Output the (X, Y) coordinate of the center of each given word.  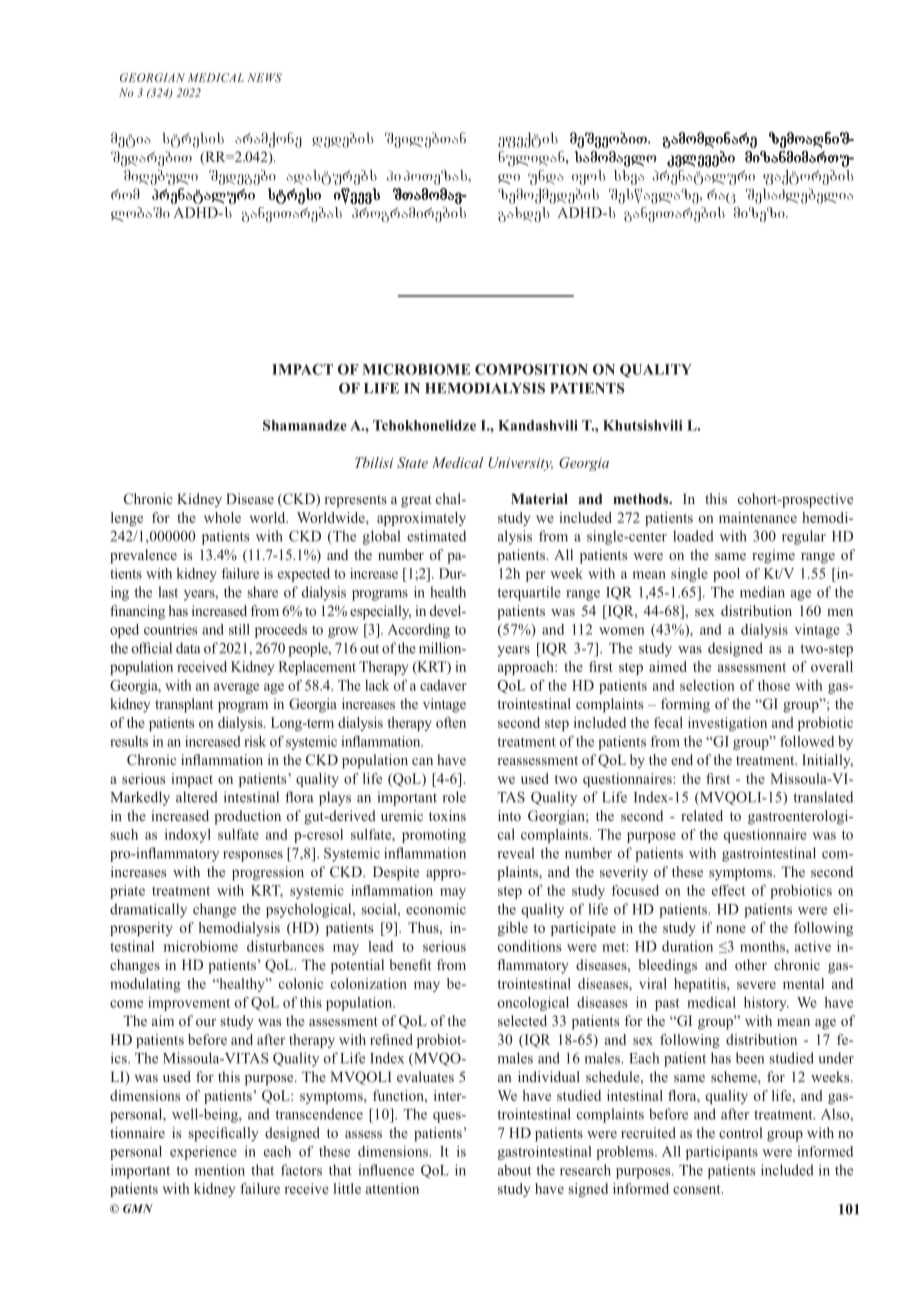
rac (721, 196)
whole (222, 517)
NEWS (265, 77)
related (702, 815)
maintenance (758, 517)
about (514, 1170)
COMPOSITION (531, 369)
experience (203, 1153)
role (454, 797)
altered (197, 797)
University (520, 464)
